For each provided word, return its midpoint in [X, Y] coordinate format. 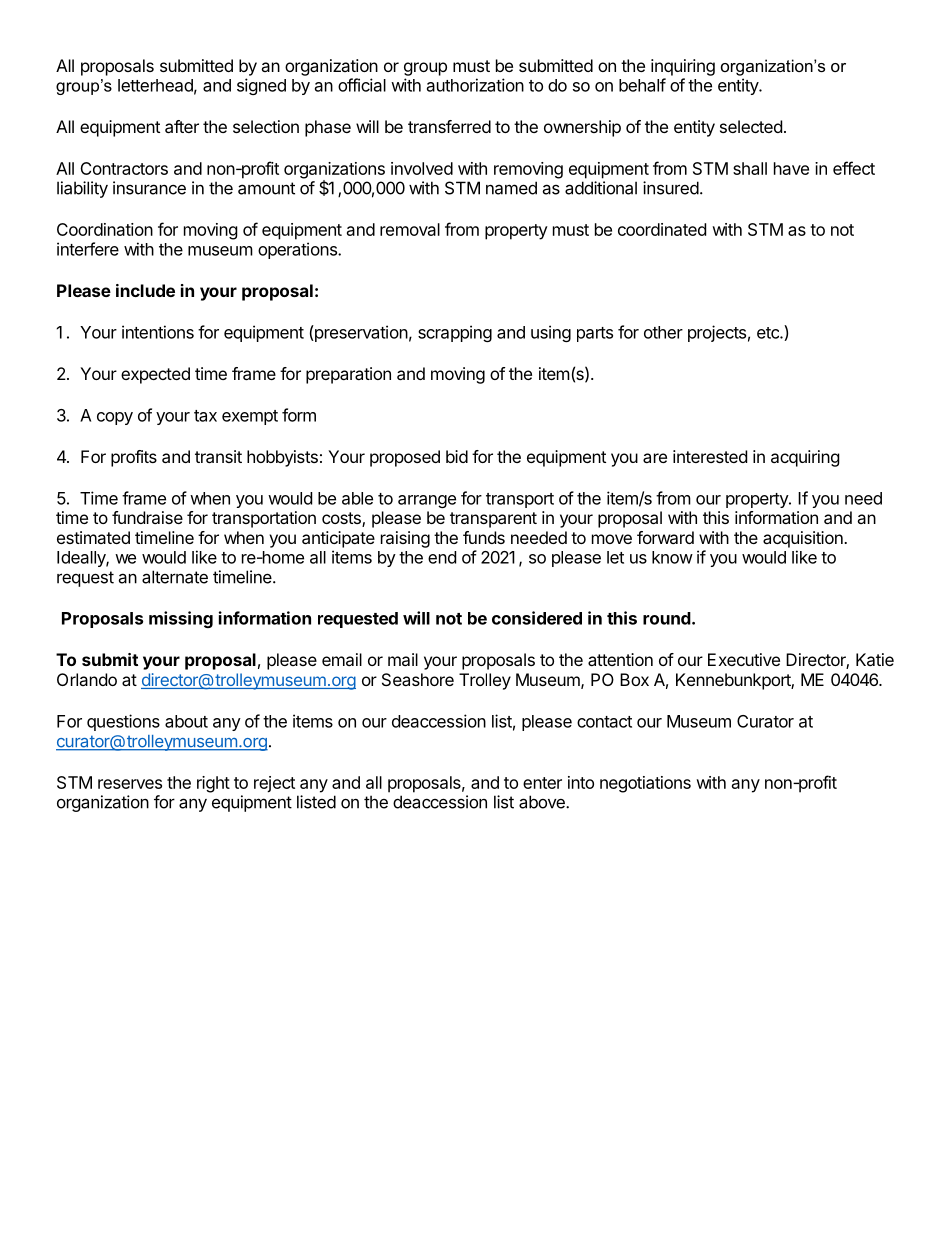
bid [457, 456]
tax [205, 416]
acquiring [805, 458]
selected [751, 126]
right [213, 784]
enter [542, 783]
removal [410, 229]
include [145, 290]
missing [181, 619]
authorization [475, 85]
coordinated [662, 229]
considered [537, 618]
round [667, 618]
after [182, 126]
